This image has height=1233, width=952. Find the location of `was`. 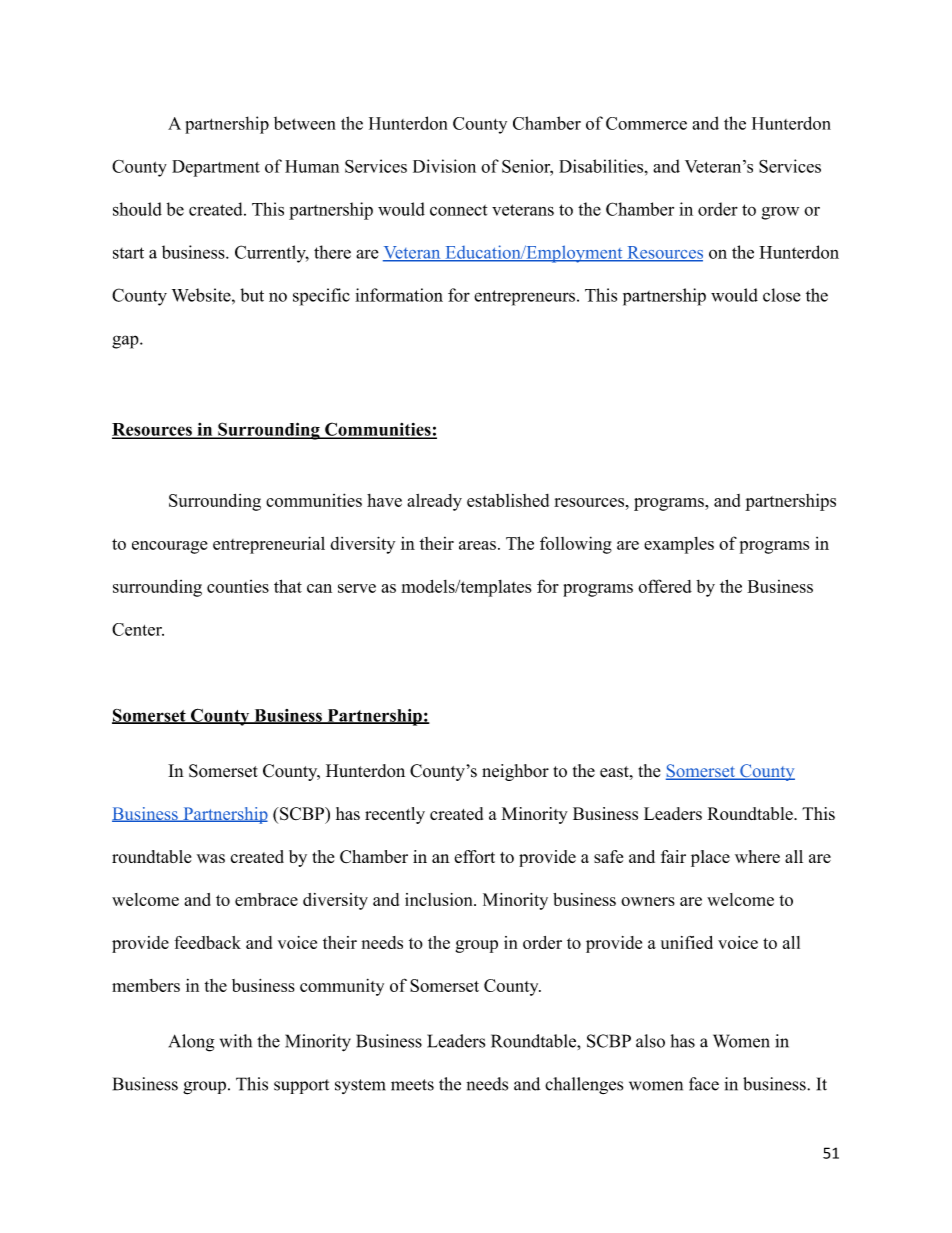

was is located at coordinates (211, 858).
